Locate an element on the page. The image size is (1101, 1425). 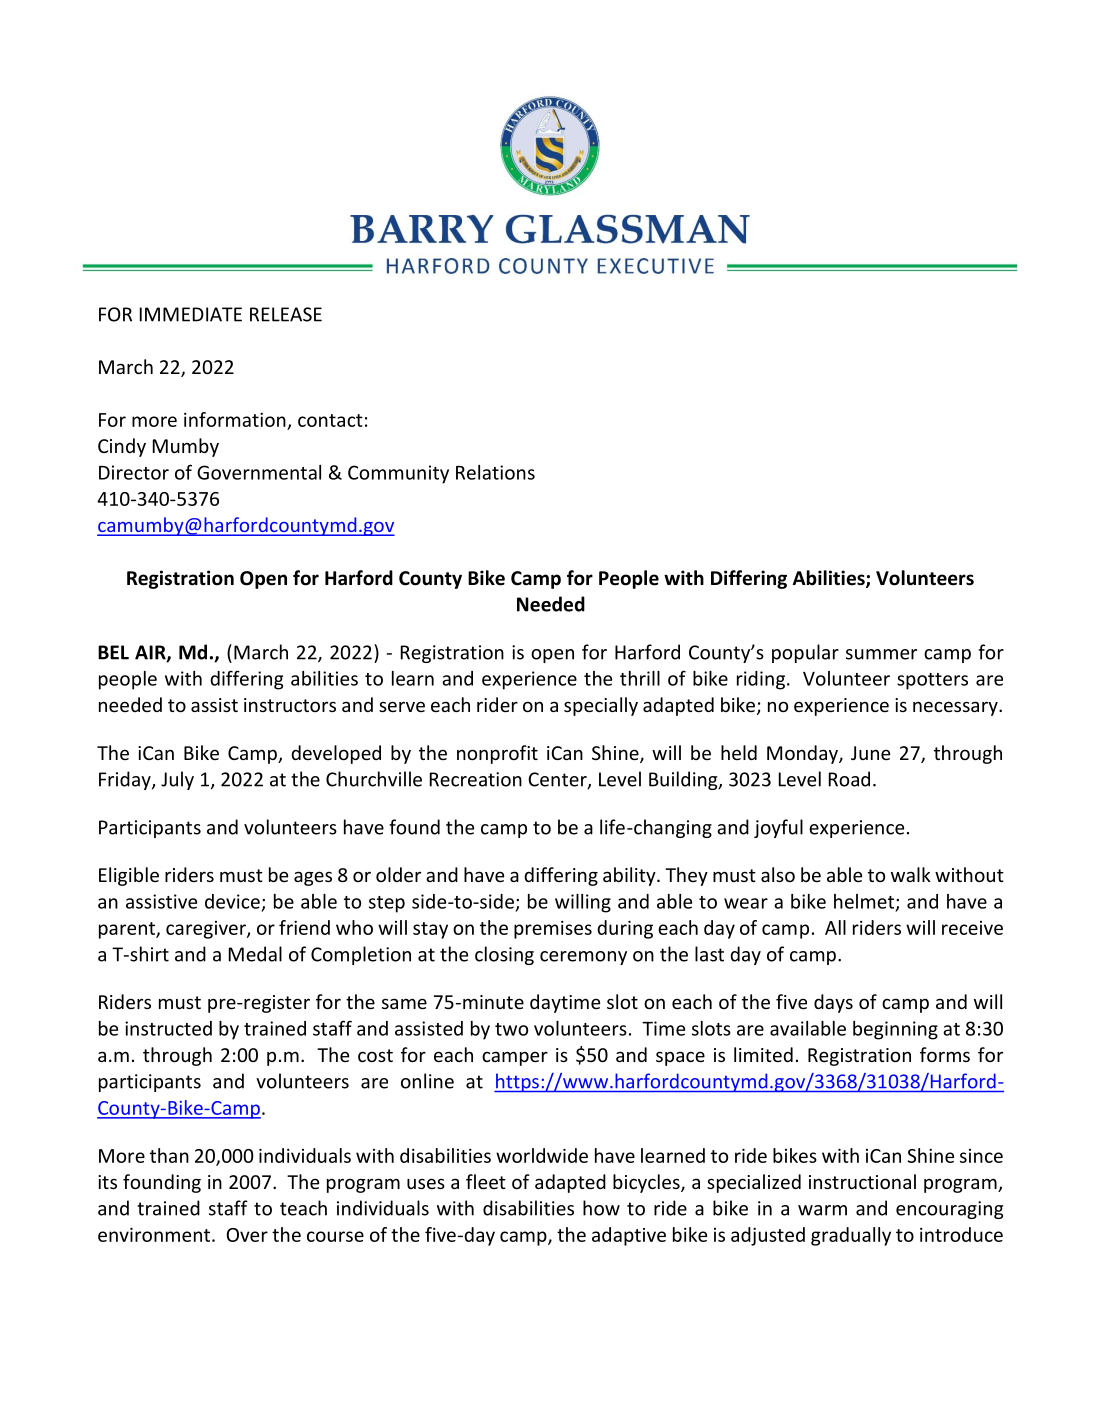
BEL is located at coordinates (113, 652).
